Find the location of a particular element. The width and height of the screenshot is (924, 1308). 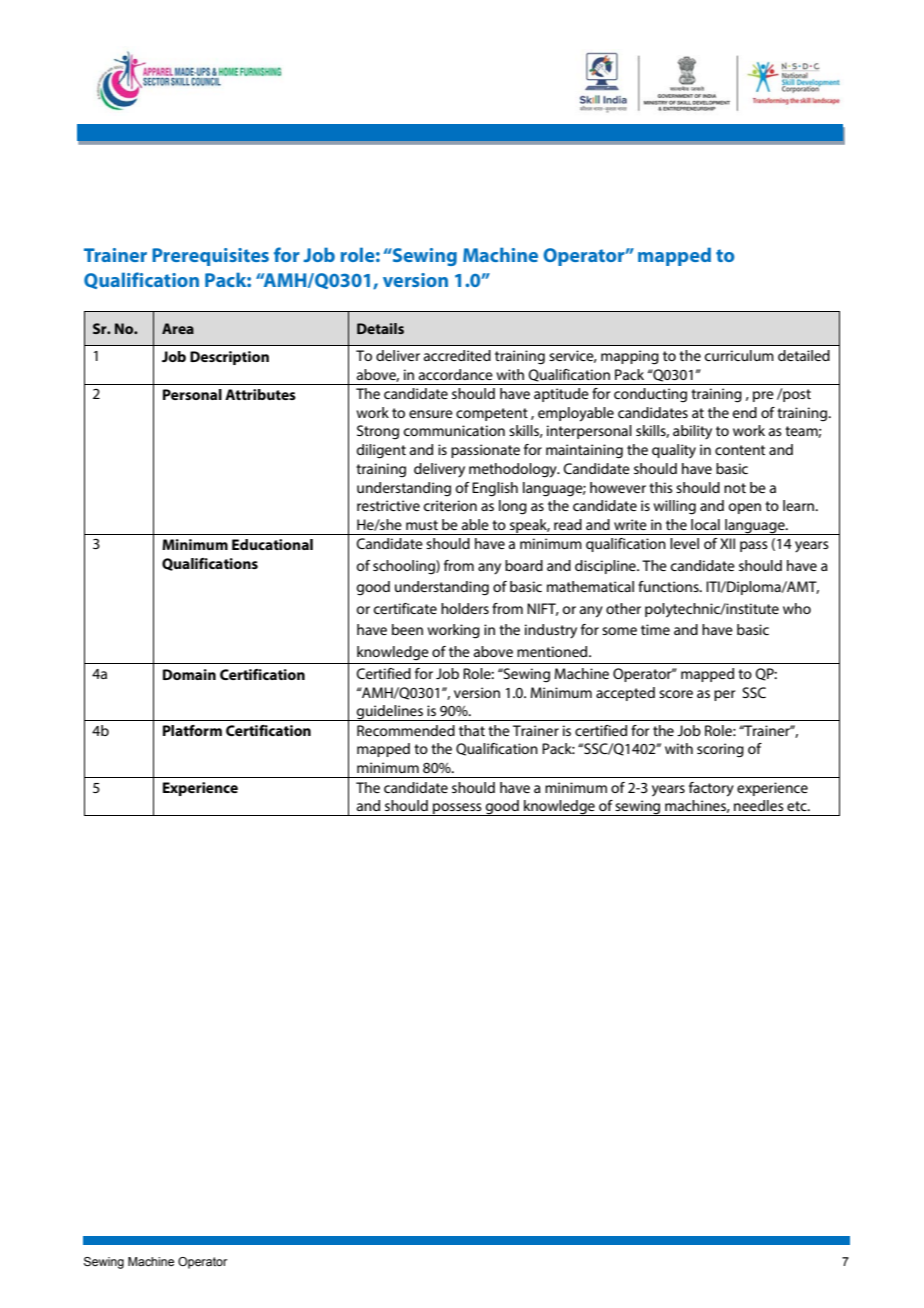

curriculum is located at coordinates (739, 355).
